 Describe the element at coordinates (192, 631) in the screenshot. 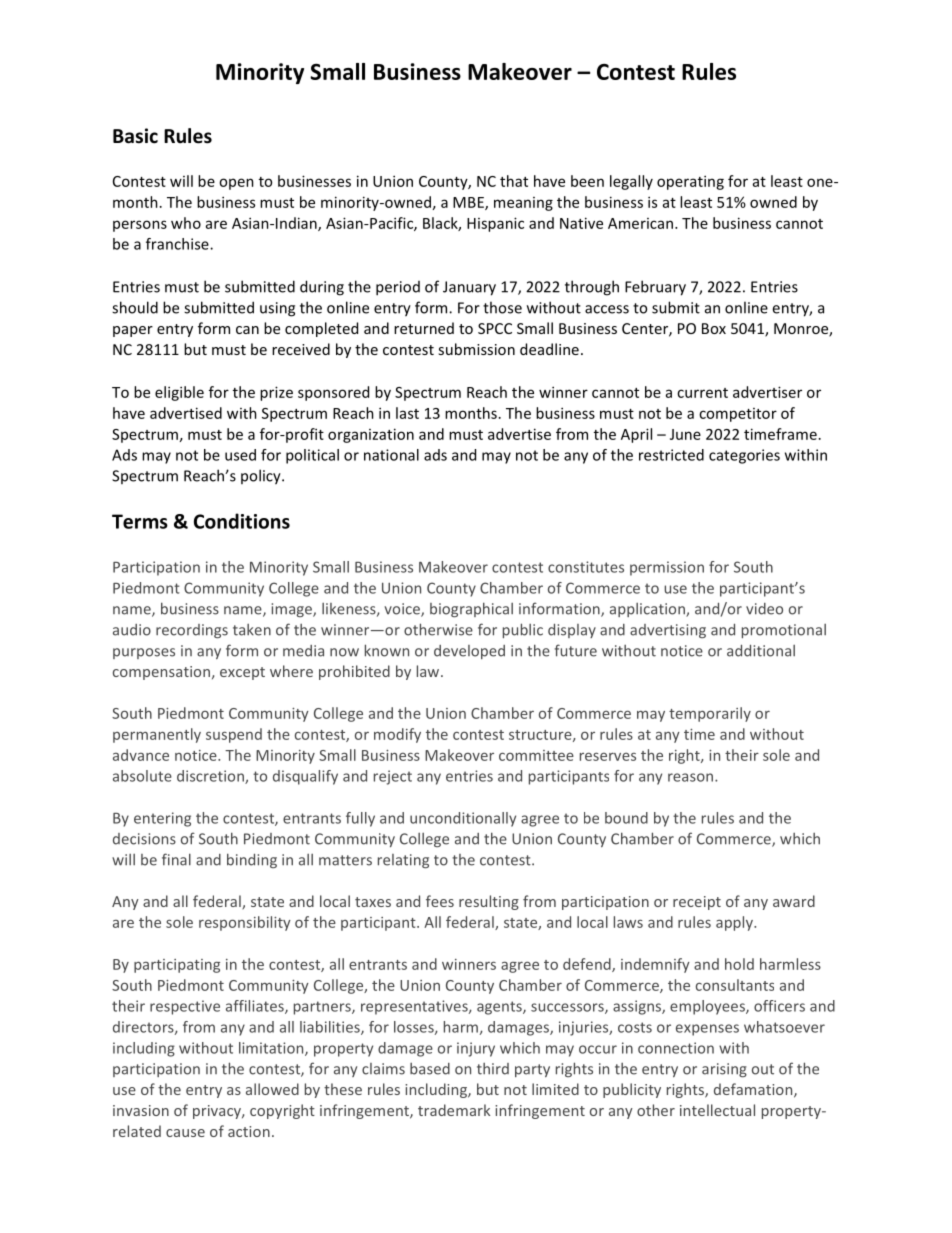

I see `recordings` at that location.
